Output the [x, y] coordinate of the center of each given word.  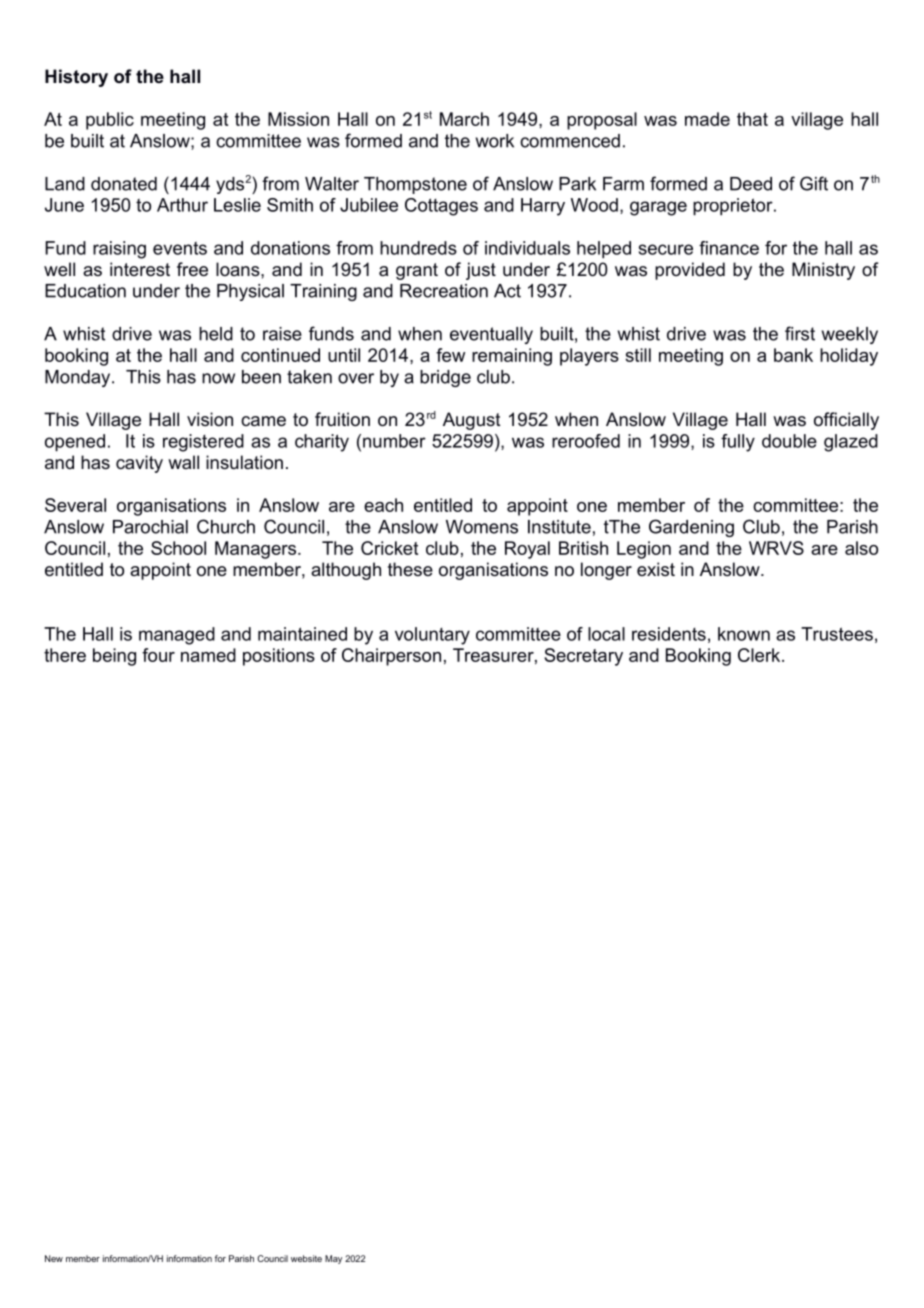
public [110, 121]
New [54, 1258]
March [464, 119]
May [333, 1259]
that [752, 119]
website [306, 1258]
